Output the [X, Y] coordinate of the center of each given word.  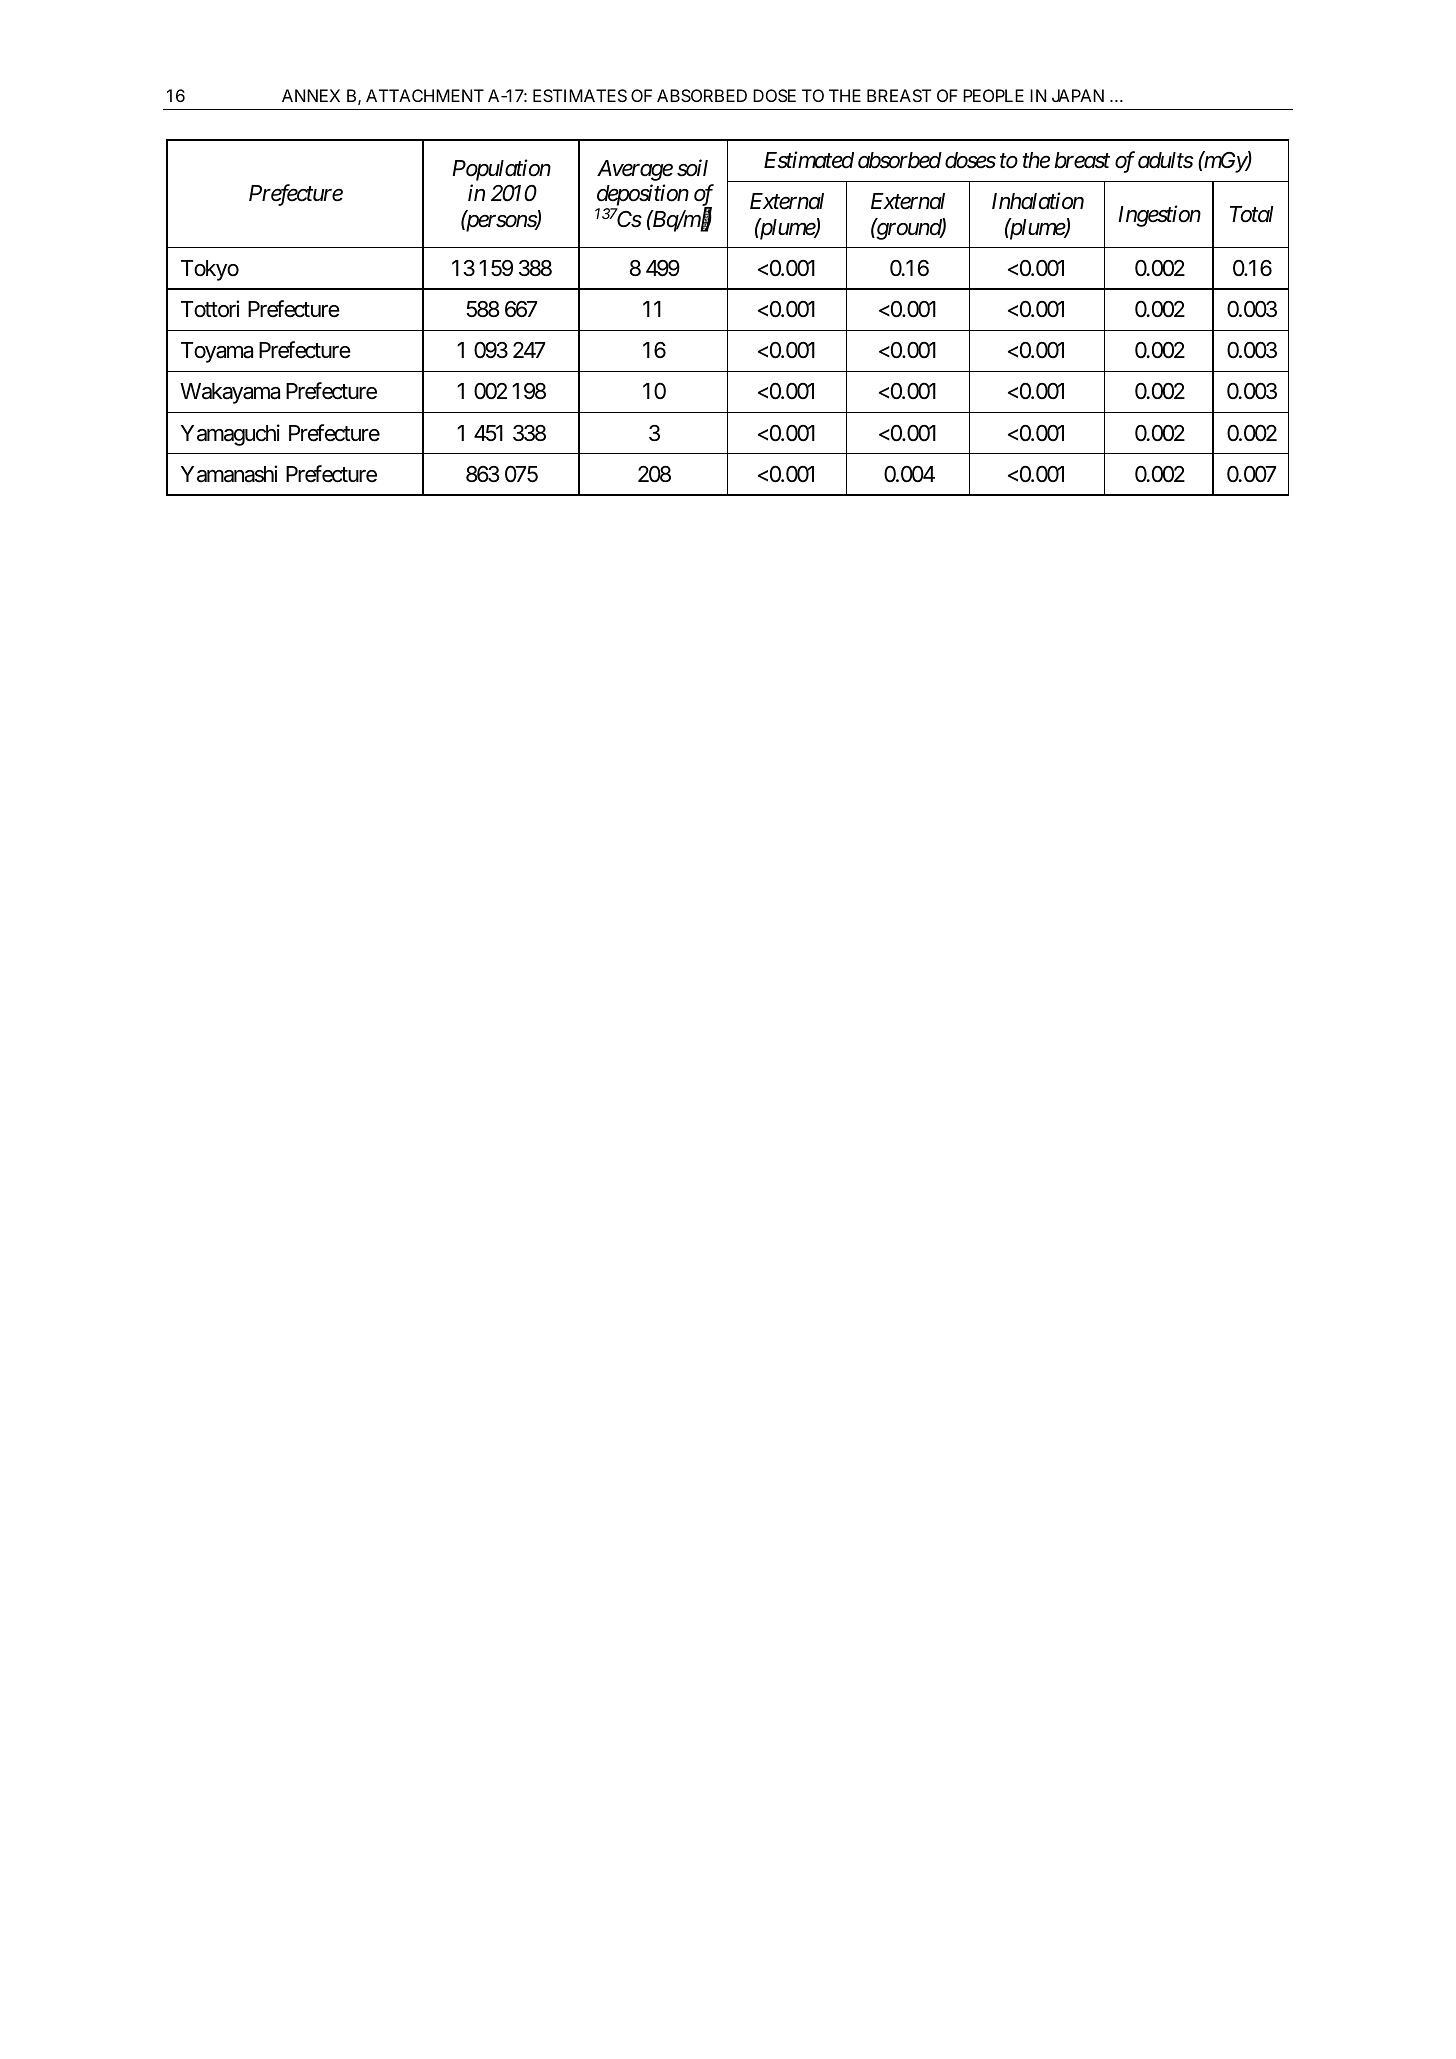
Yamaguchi [230, 435]
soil [692, 168]
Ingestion [1159, 216]
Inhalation [1038, 201]
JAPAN [1078, 95]
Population [501, 170]
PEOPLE [993, 95]
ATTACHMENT [425, 95]
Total [1252, 214]
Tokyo [210, 270]
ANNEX [311, 95]
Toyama [217, 352]
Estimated [809, 160]
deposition [643, 196]
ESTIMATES [580, 95]
